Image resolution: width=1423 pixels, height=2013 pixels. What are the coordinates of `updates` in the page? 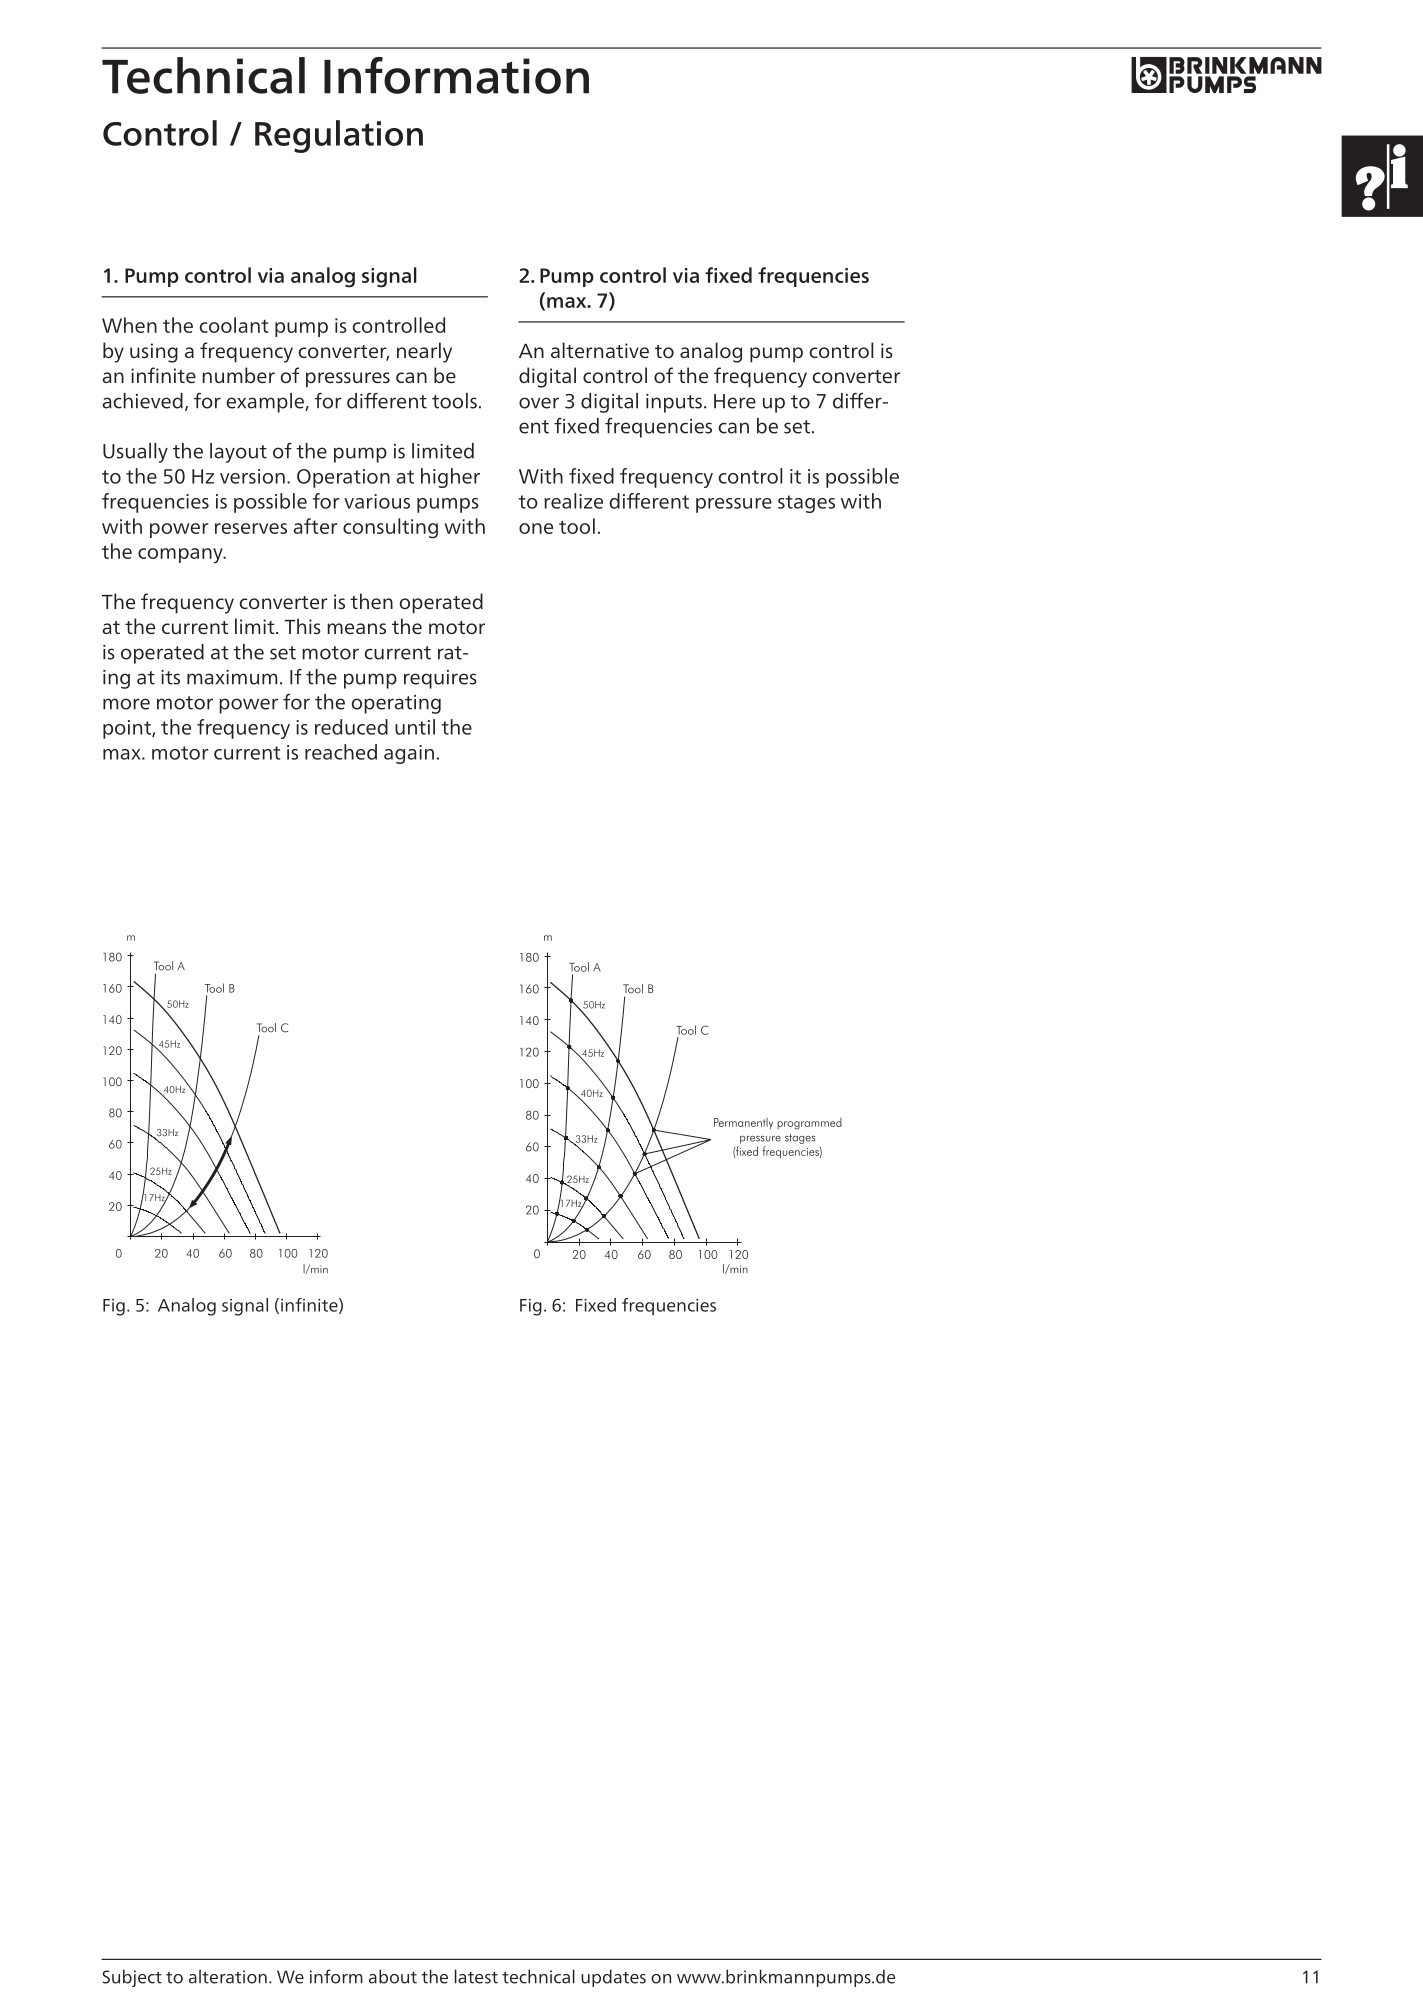 It's located at (613, 1978).
